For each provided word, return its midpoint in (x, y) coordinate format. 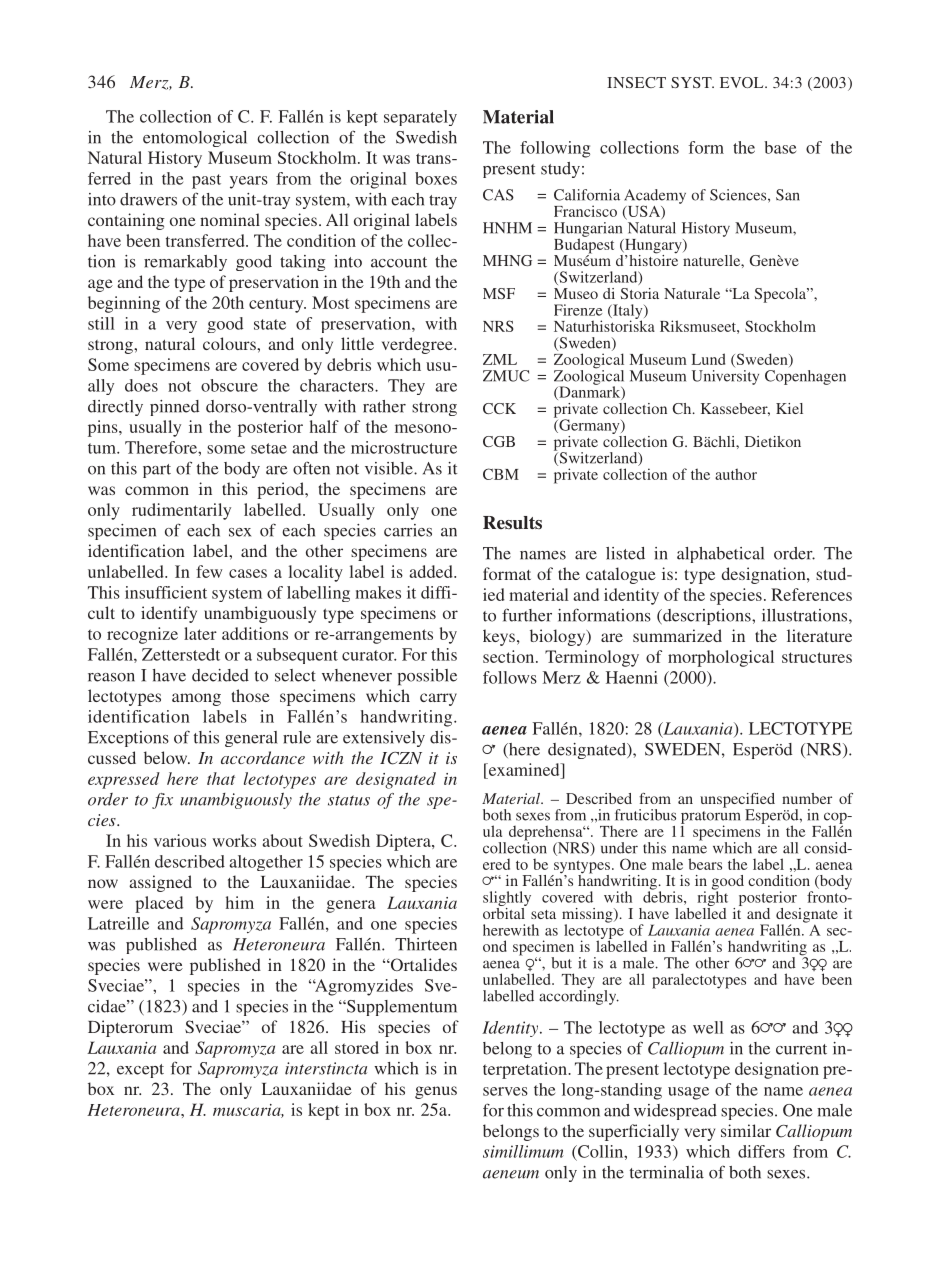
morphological (721, 658)
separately (420, 118)
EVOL (743, 82)
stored (357, 1047)
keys (499, 637)
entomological (195, 139)
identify (169, 614)
